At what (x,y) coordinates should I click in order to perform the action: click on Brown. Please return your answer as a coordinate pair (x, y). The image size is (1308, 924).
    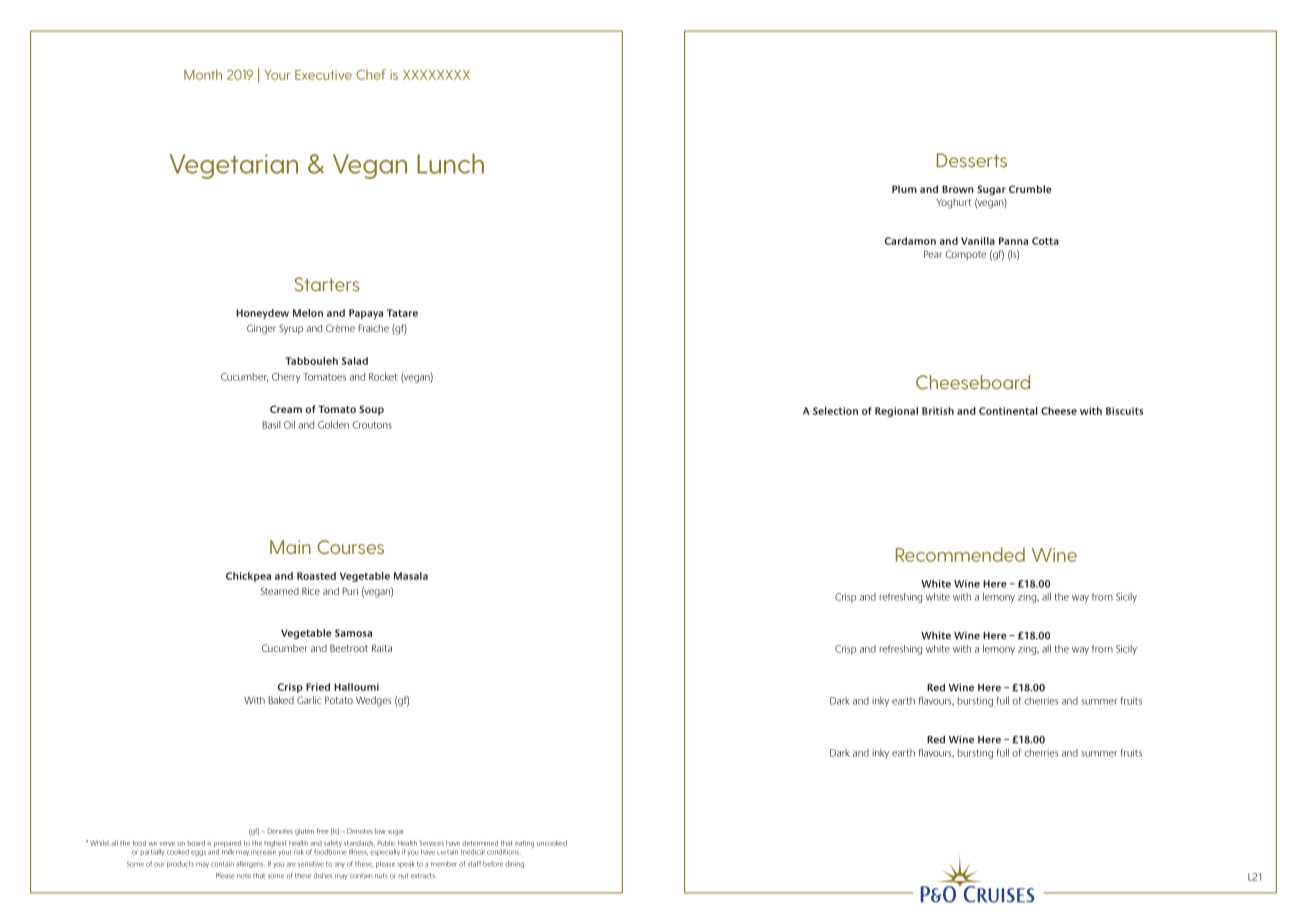
    Looking at the image, I should click on (958, 189).
